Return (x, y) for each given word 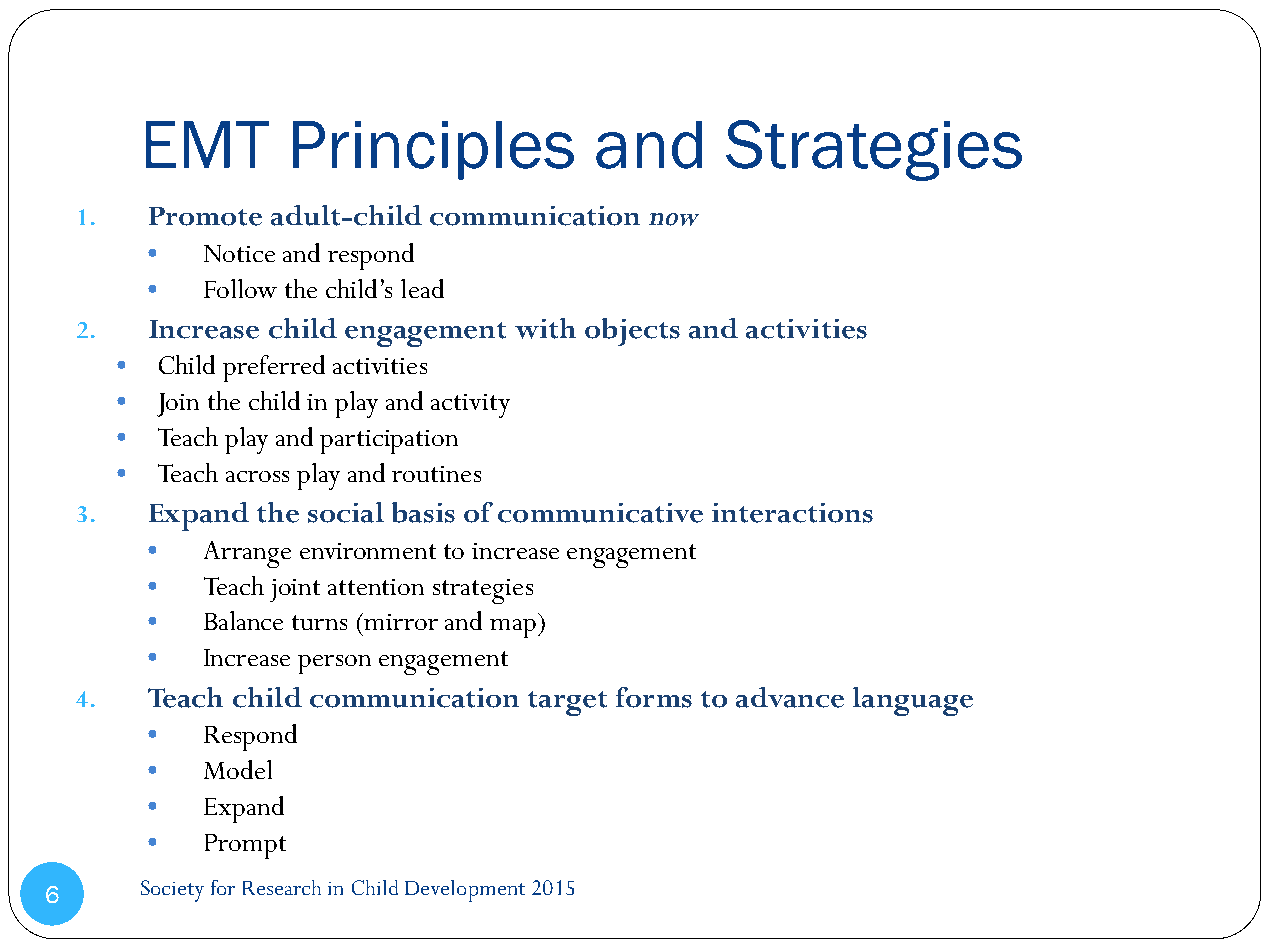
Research (282, 887)
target (567, 703)
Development (465, 891)
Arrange (247, 554)
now (674, 219)
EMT (207, 144)
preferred (274, 368)
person (334, 664)
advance (790, 697)
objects (632, 332)
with (545, 328)
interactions (792, 513)
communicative (600, 513)
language (913, 701)
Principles (433, 150)
